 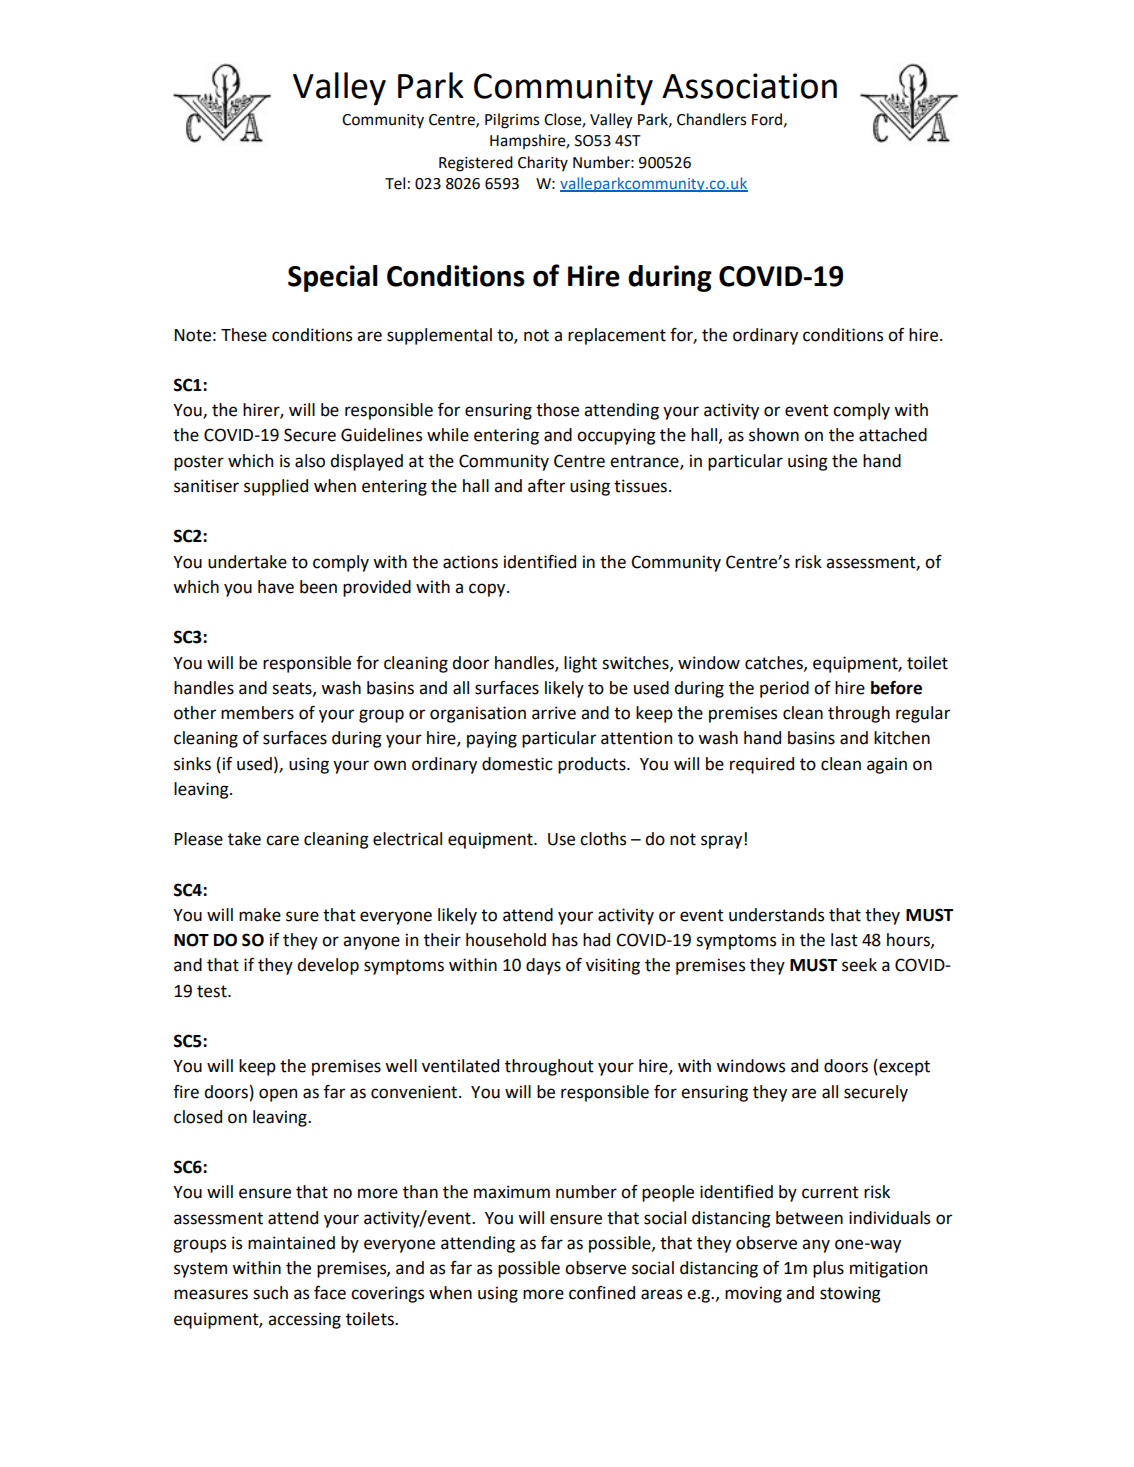 What do you see at coordinates (512, 121) in the screenshot?
I see `Pilgrims` at bounding box center [512, 121].
